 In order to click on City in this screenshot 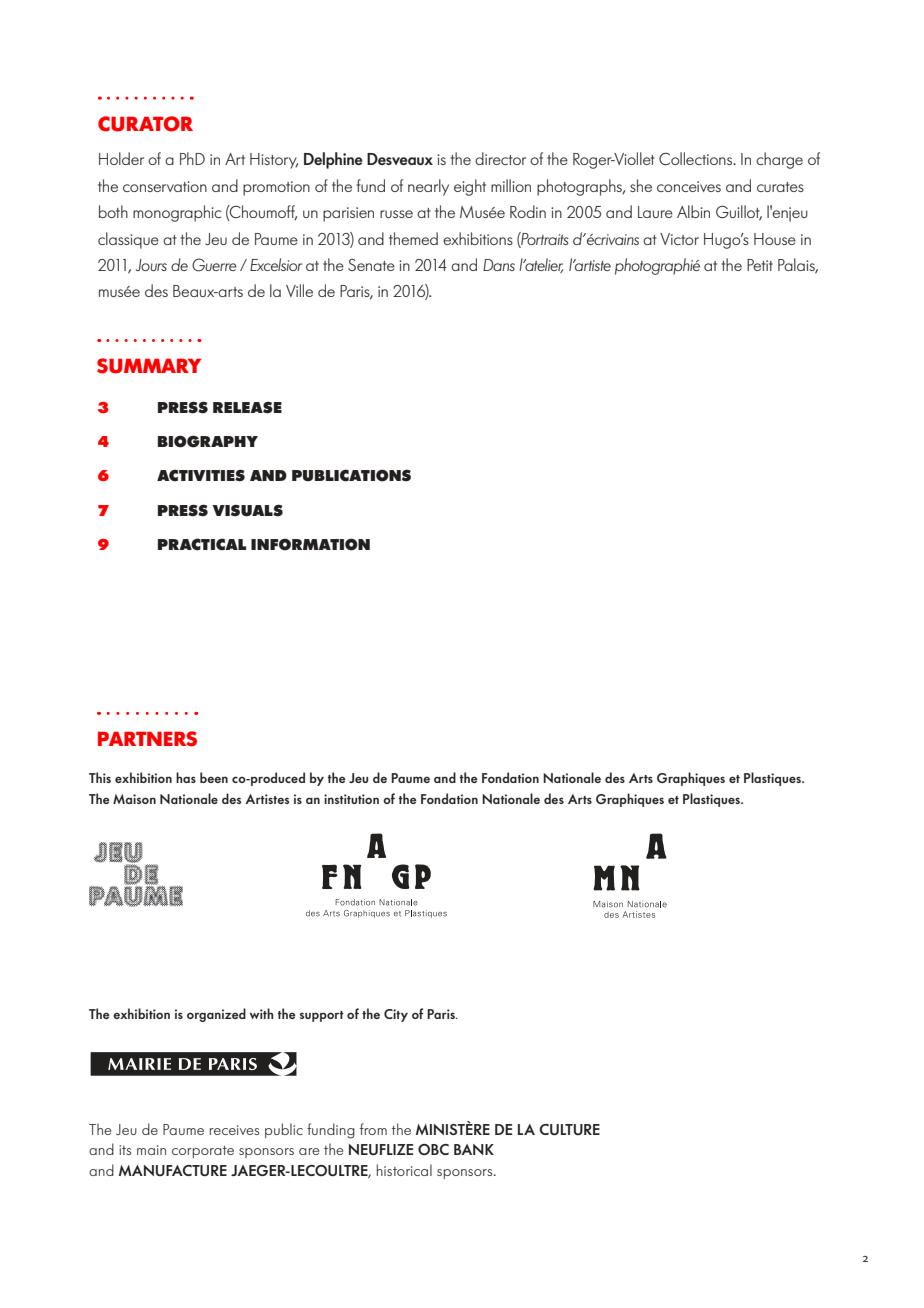, I will do `click(396, 1015)`.
